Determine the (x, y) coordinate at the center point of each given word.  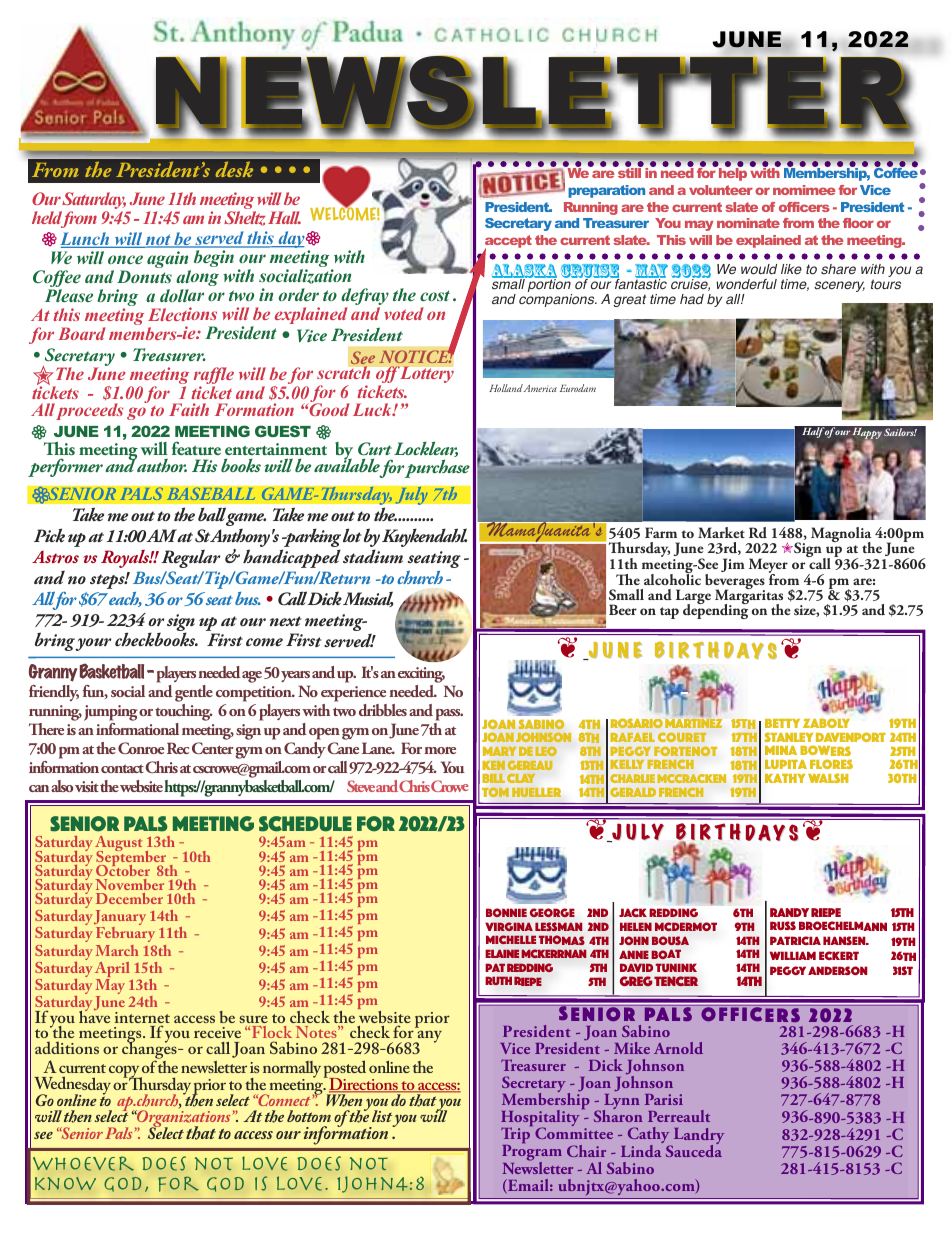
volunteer (721, 190)
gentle (194, 695)
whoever (83, 1163)
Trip (515, 1137)
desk (234, 169)
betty (782, 723)
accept (508, 243)
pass (448, 716)
